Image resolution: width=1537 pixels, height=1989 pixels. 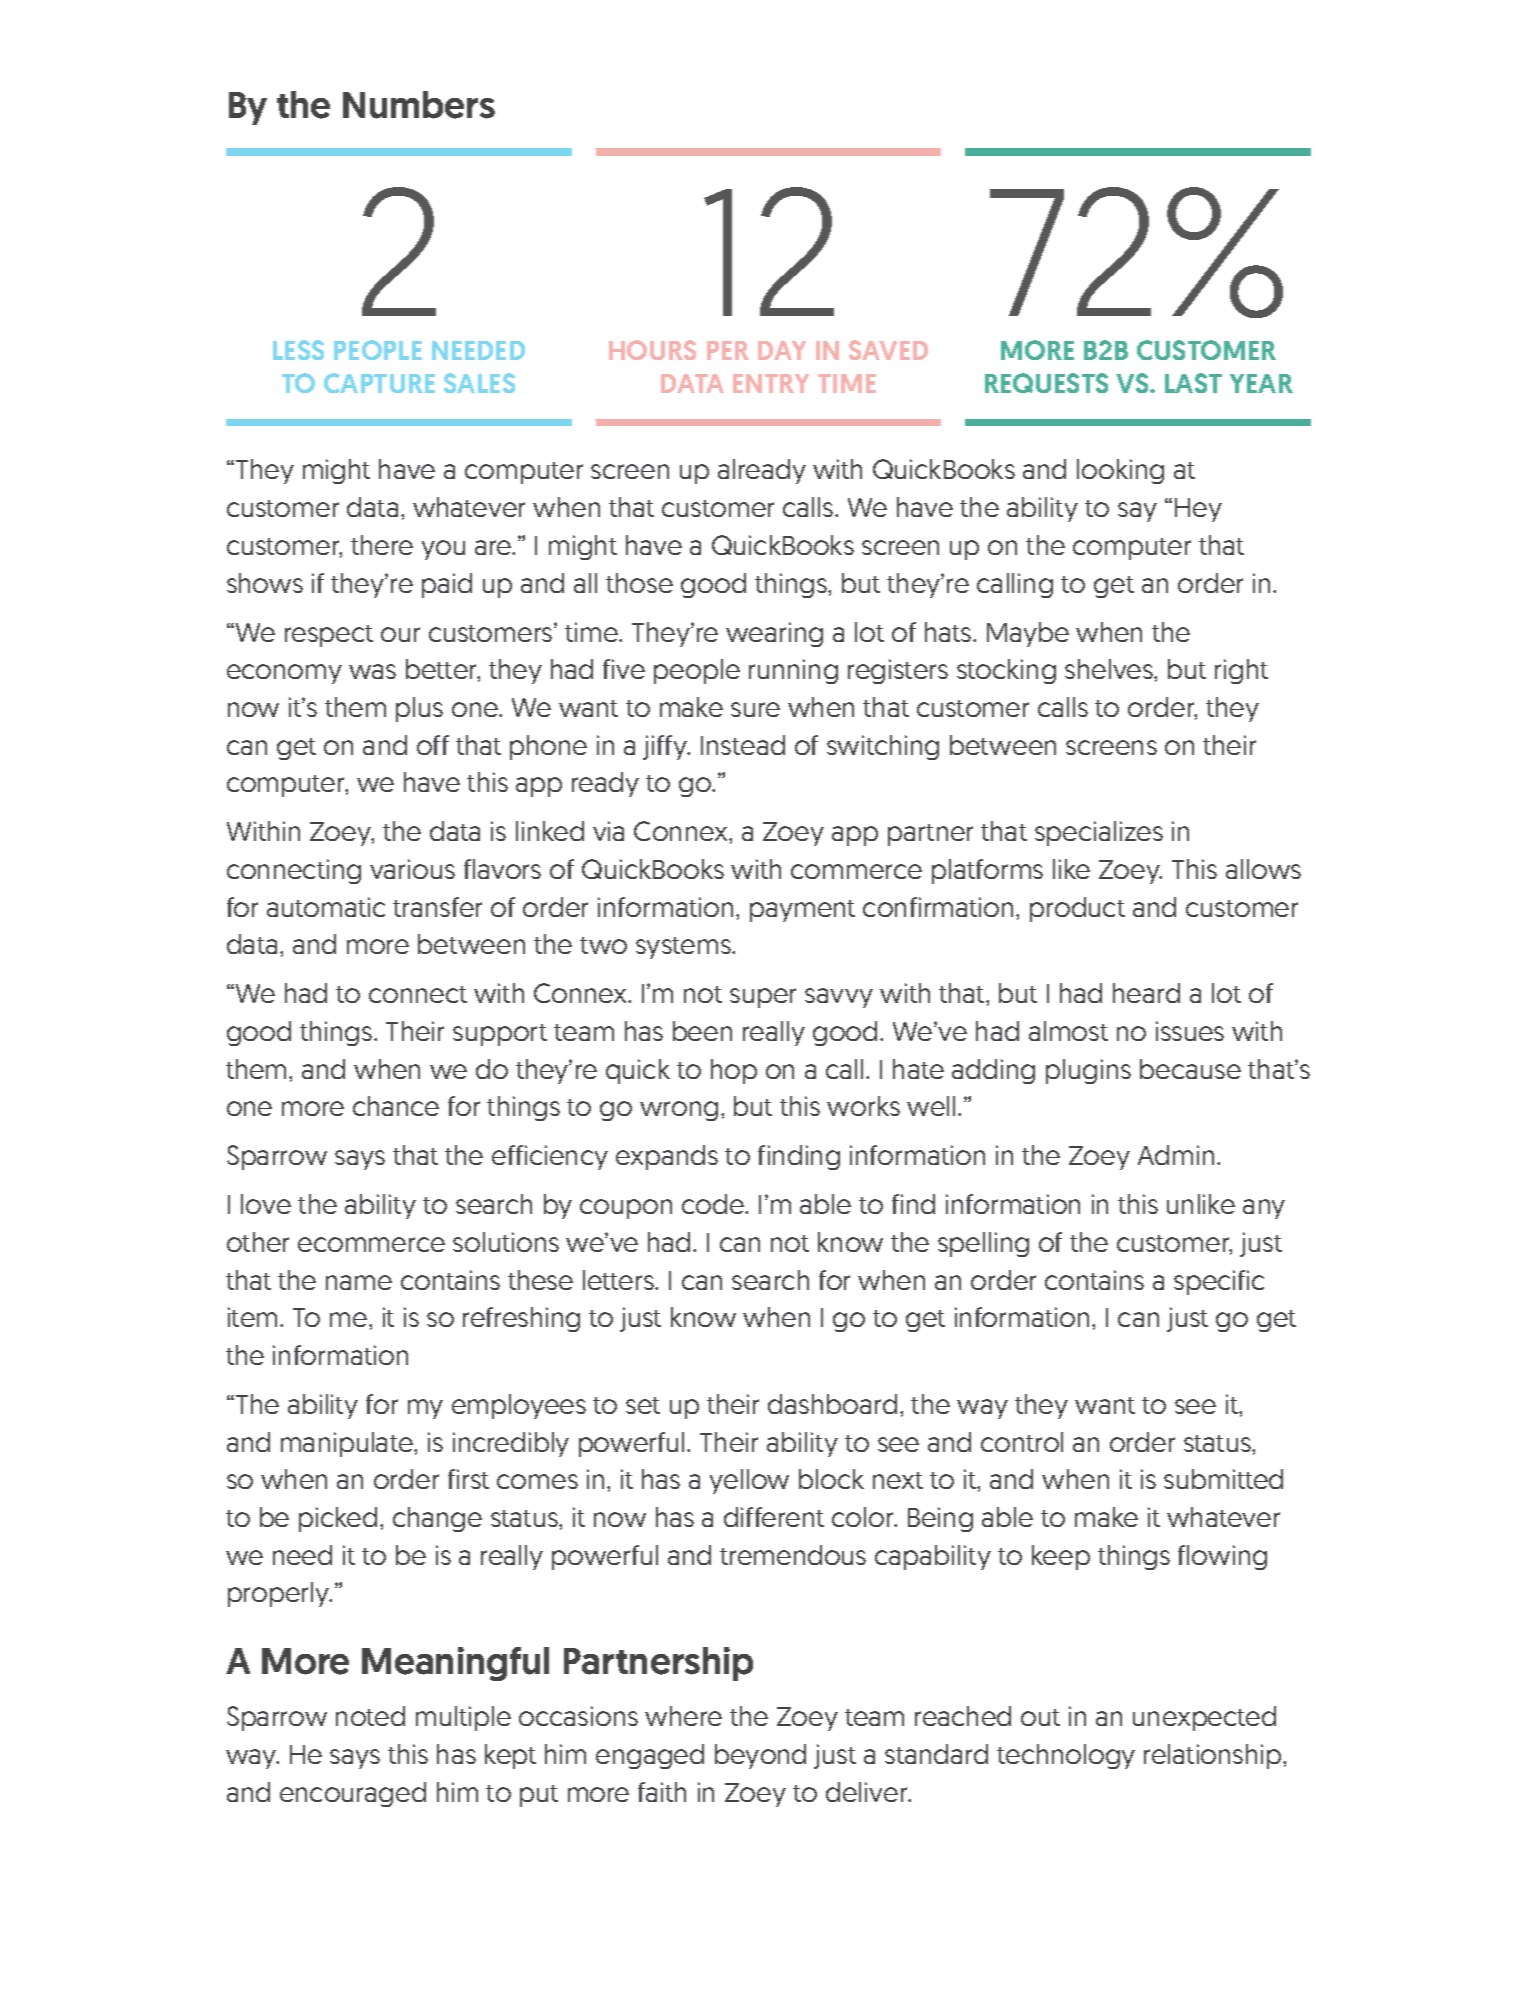 I want to click on sure, so click(x=755, y=709).
